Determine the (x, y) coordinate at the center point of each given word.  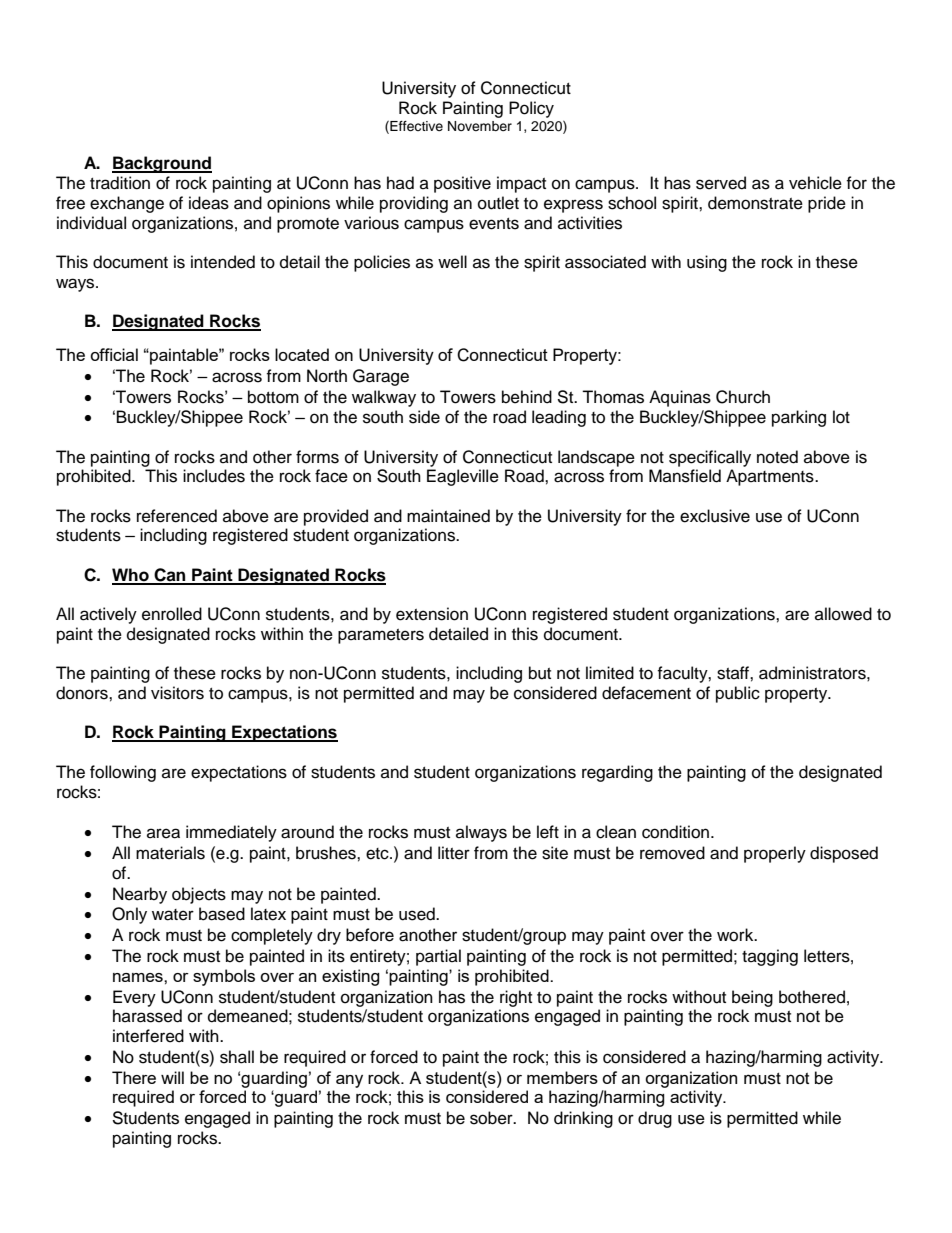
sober (492, 1118)
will (172, 1077)
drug (655, 1119)
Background (162, 164)
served (721, 183)
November (480, 126)
